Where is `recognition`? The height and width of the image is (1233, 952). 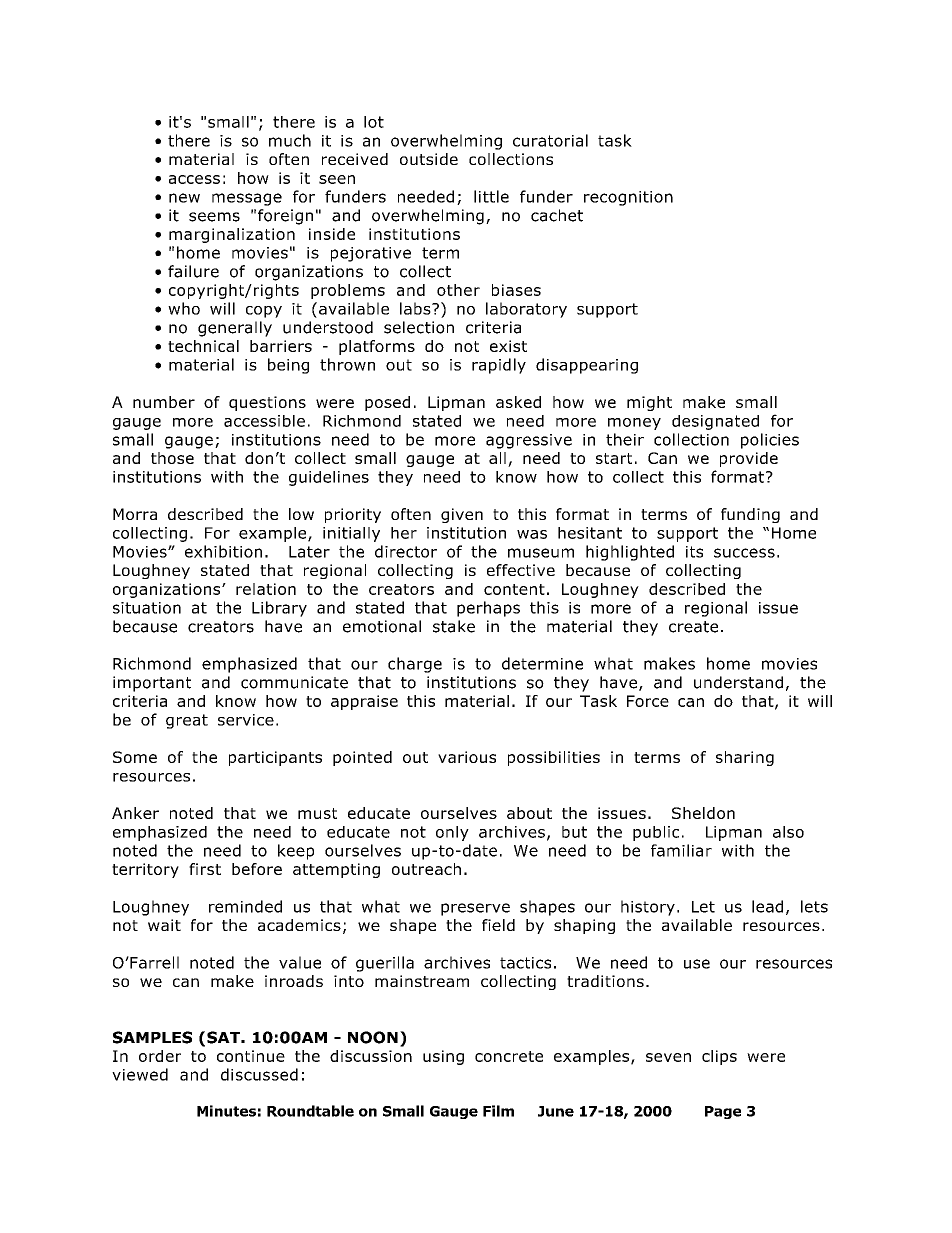
recognition is located at coordinates (628, 198).
